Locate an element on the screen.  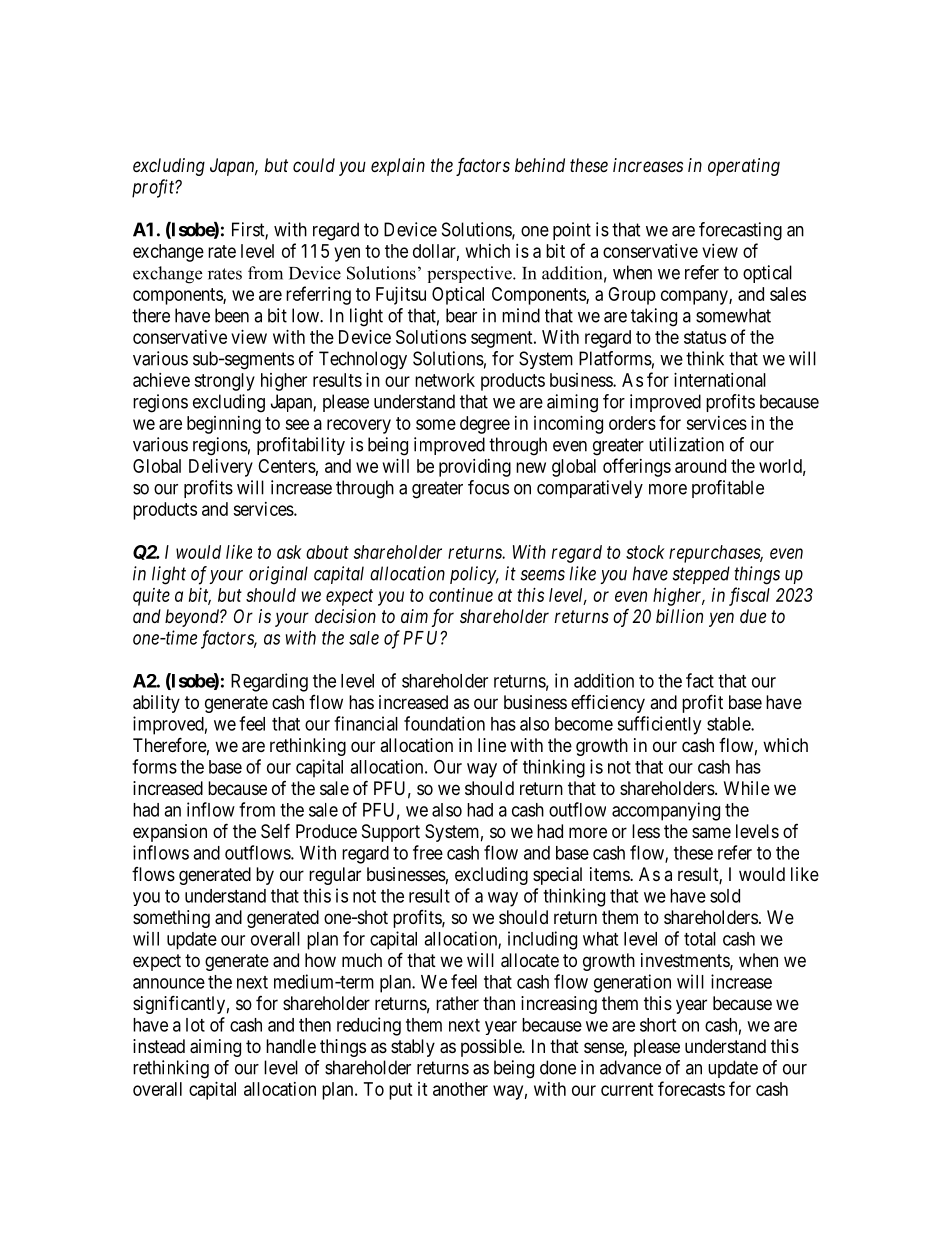
explain is located at coordinates (398, 167).
